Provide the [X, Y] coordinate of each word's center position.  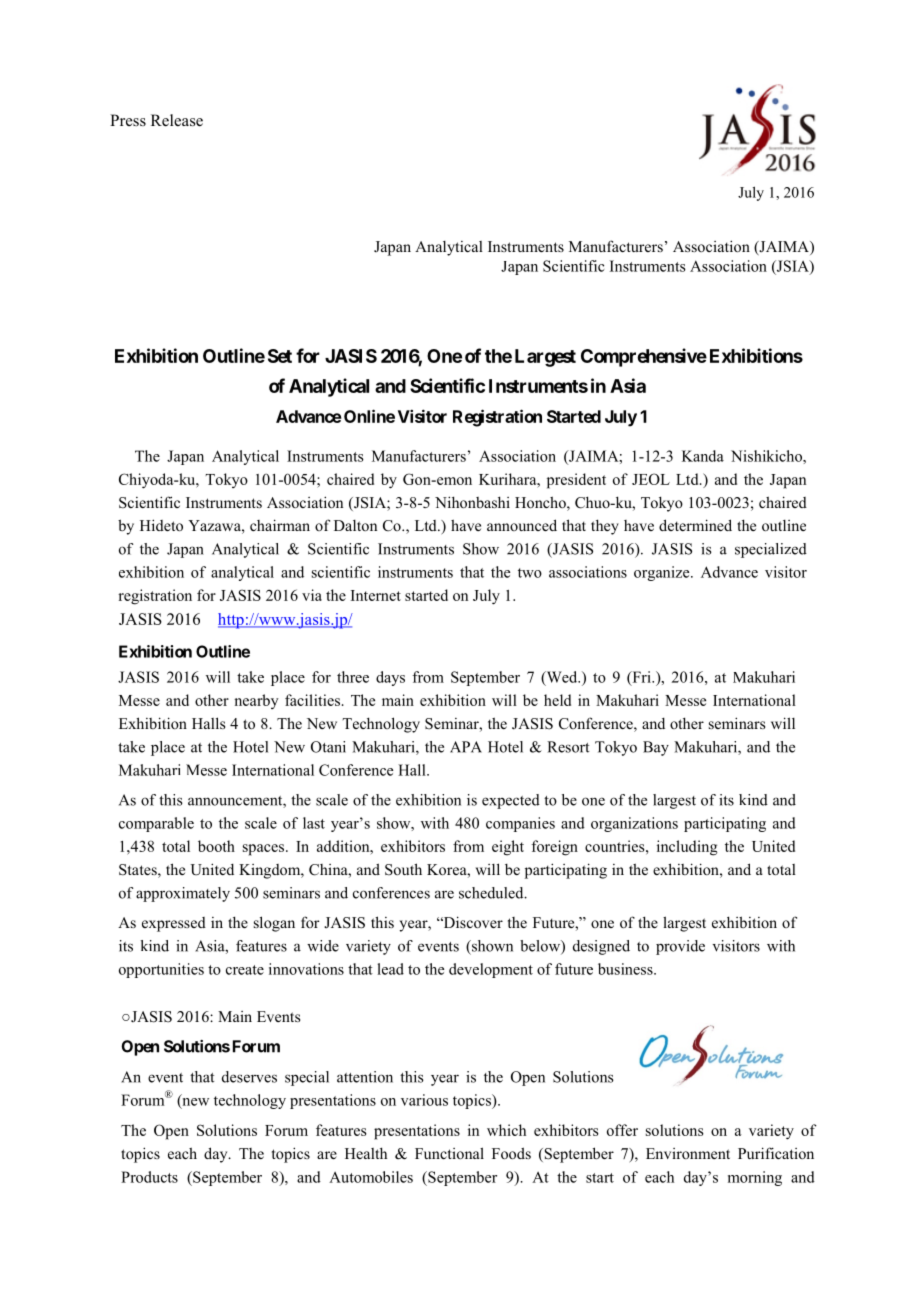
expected [511, 801]
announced [522, 525]
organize [663, 573]
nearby [256, 701]
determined [695, 525]
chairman [280, 525]
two [530, 573]
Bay [656, 748]
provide [680, 947]
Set [280, 356]
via [312, 595]
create [245, 970]
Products [149, 1177]
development [491, 970]
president [576, 481]
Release [177, 120]
